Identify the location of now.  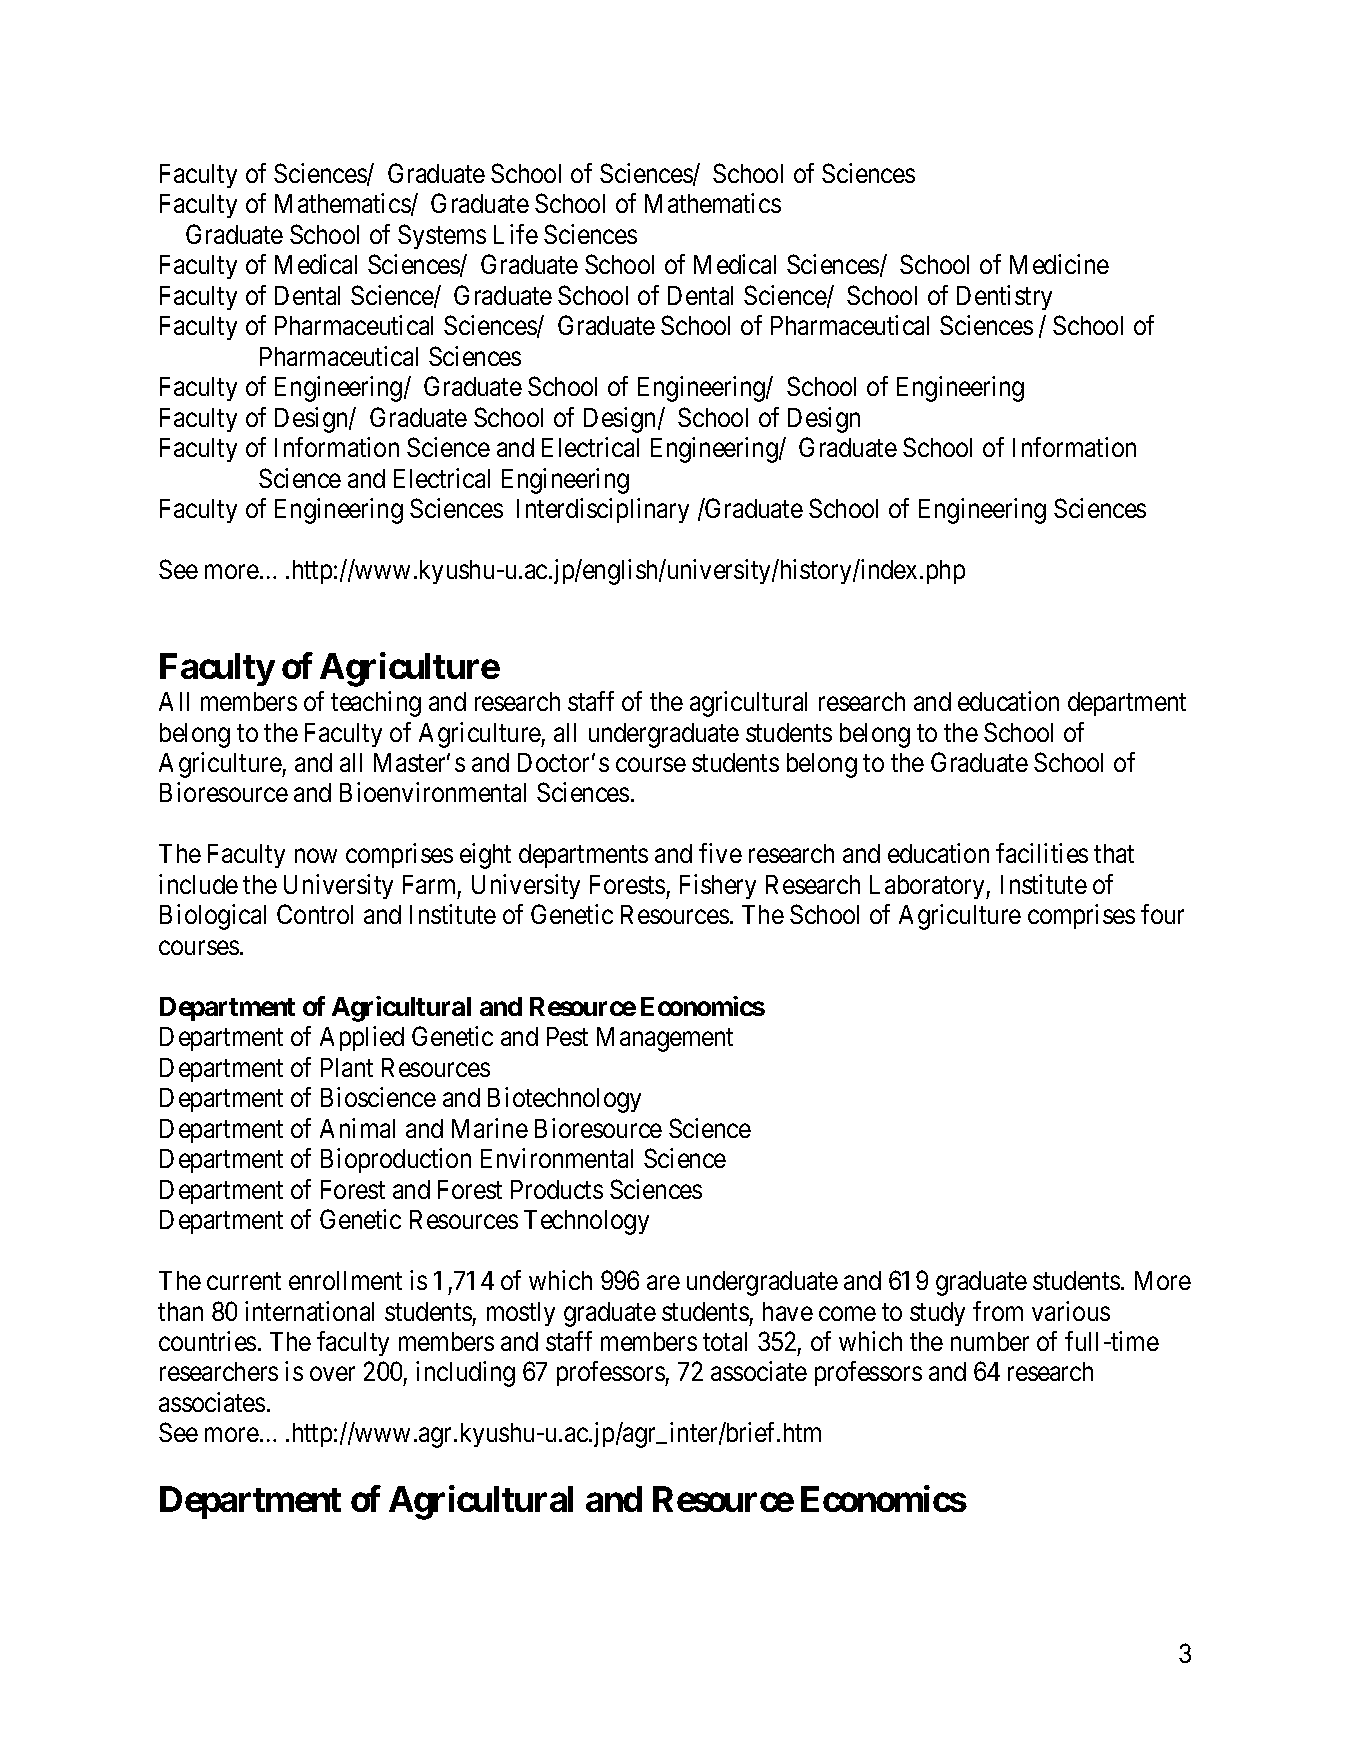
(316, 856).
